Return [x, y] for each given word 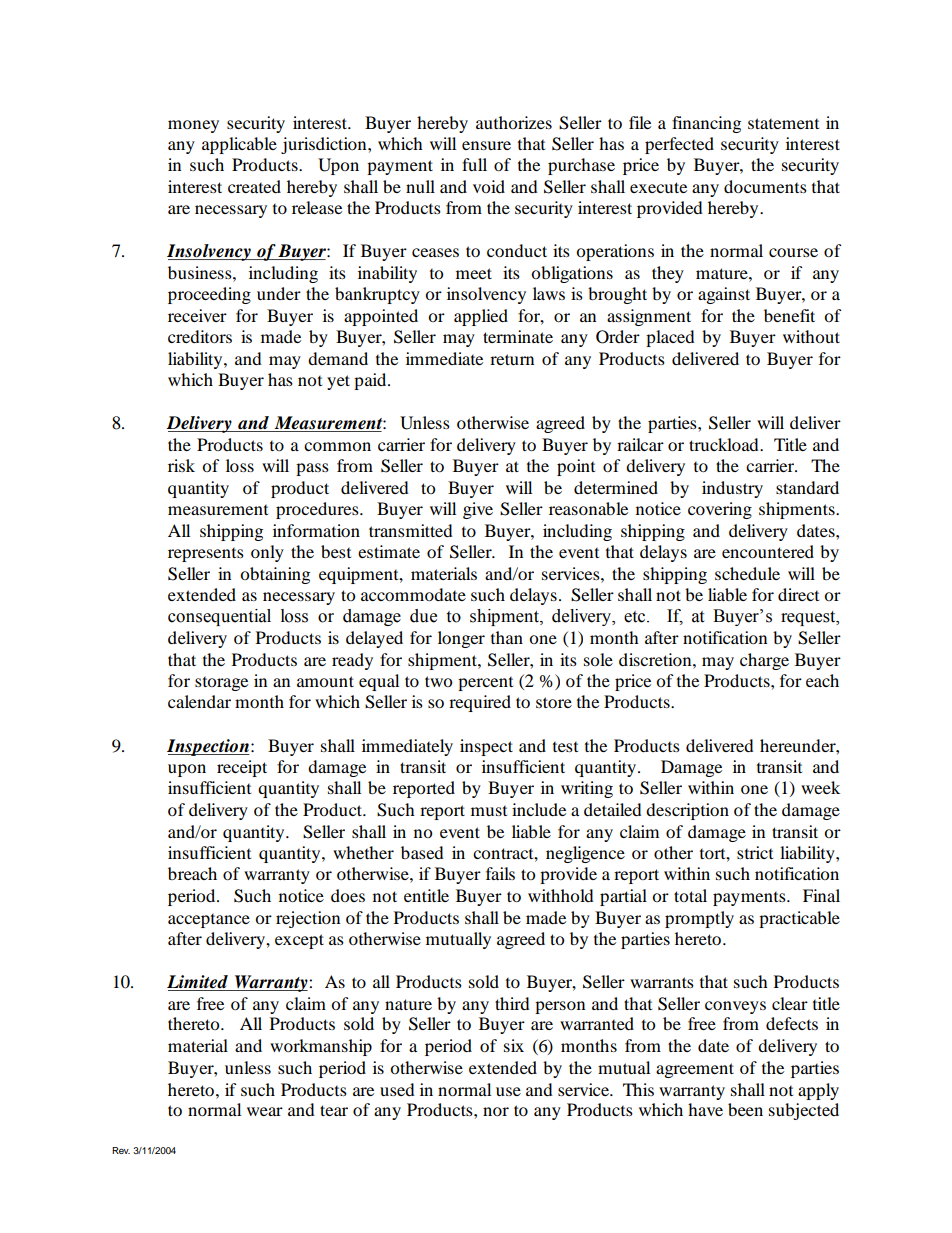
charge [764, 661]
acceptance [209, 921]
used [397, 1089]
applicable [239, 145]
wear [265, 1111]
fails [500, 873]
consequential [219, 617]
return [512, 359]
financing [706, 124]
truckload [725, 444]
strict [755, 852]
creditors [200, 336]
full [474, 164]
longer [461, 639]
